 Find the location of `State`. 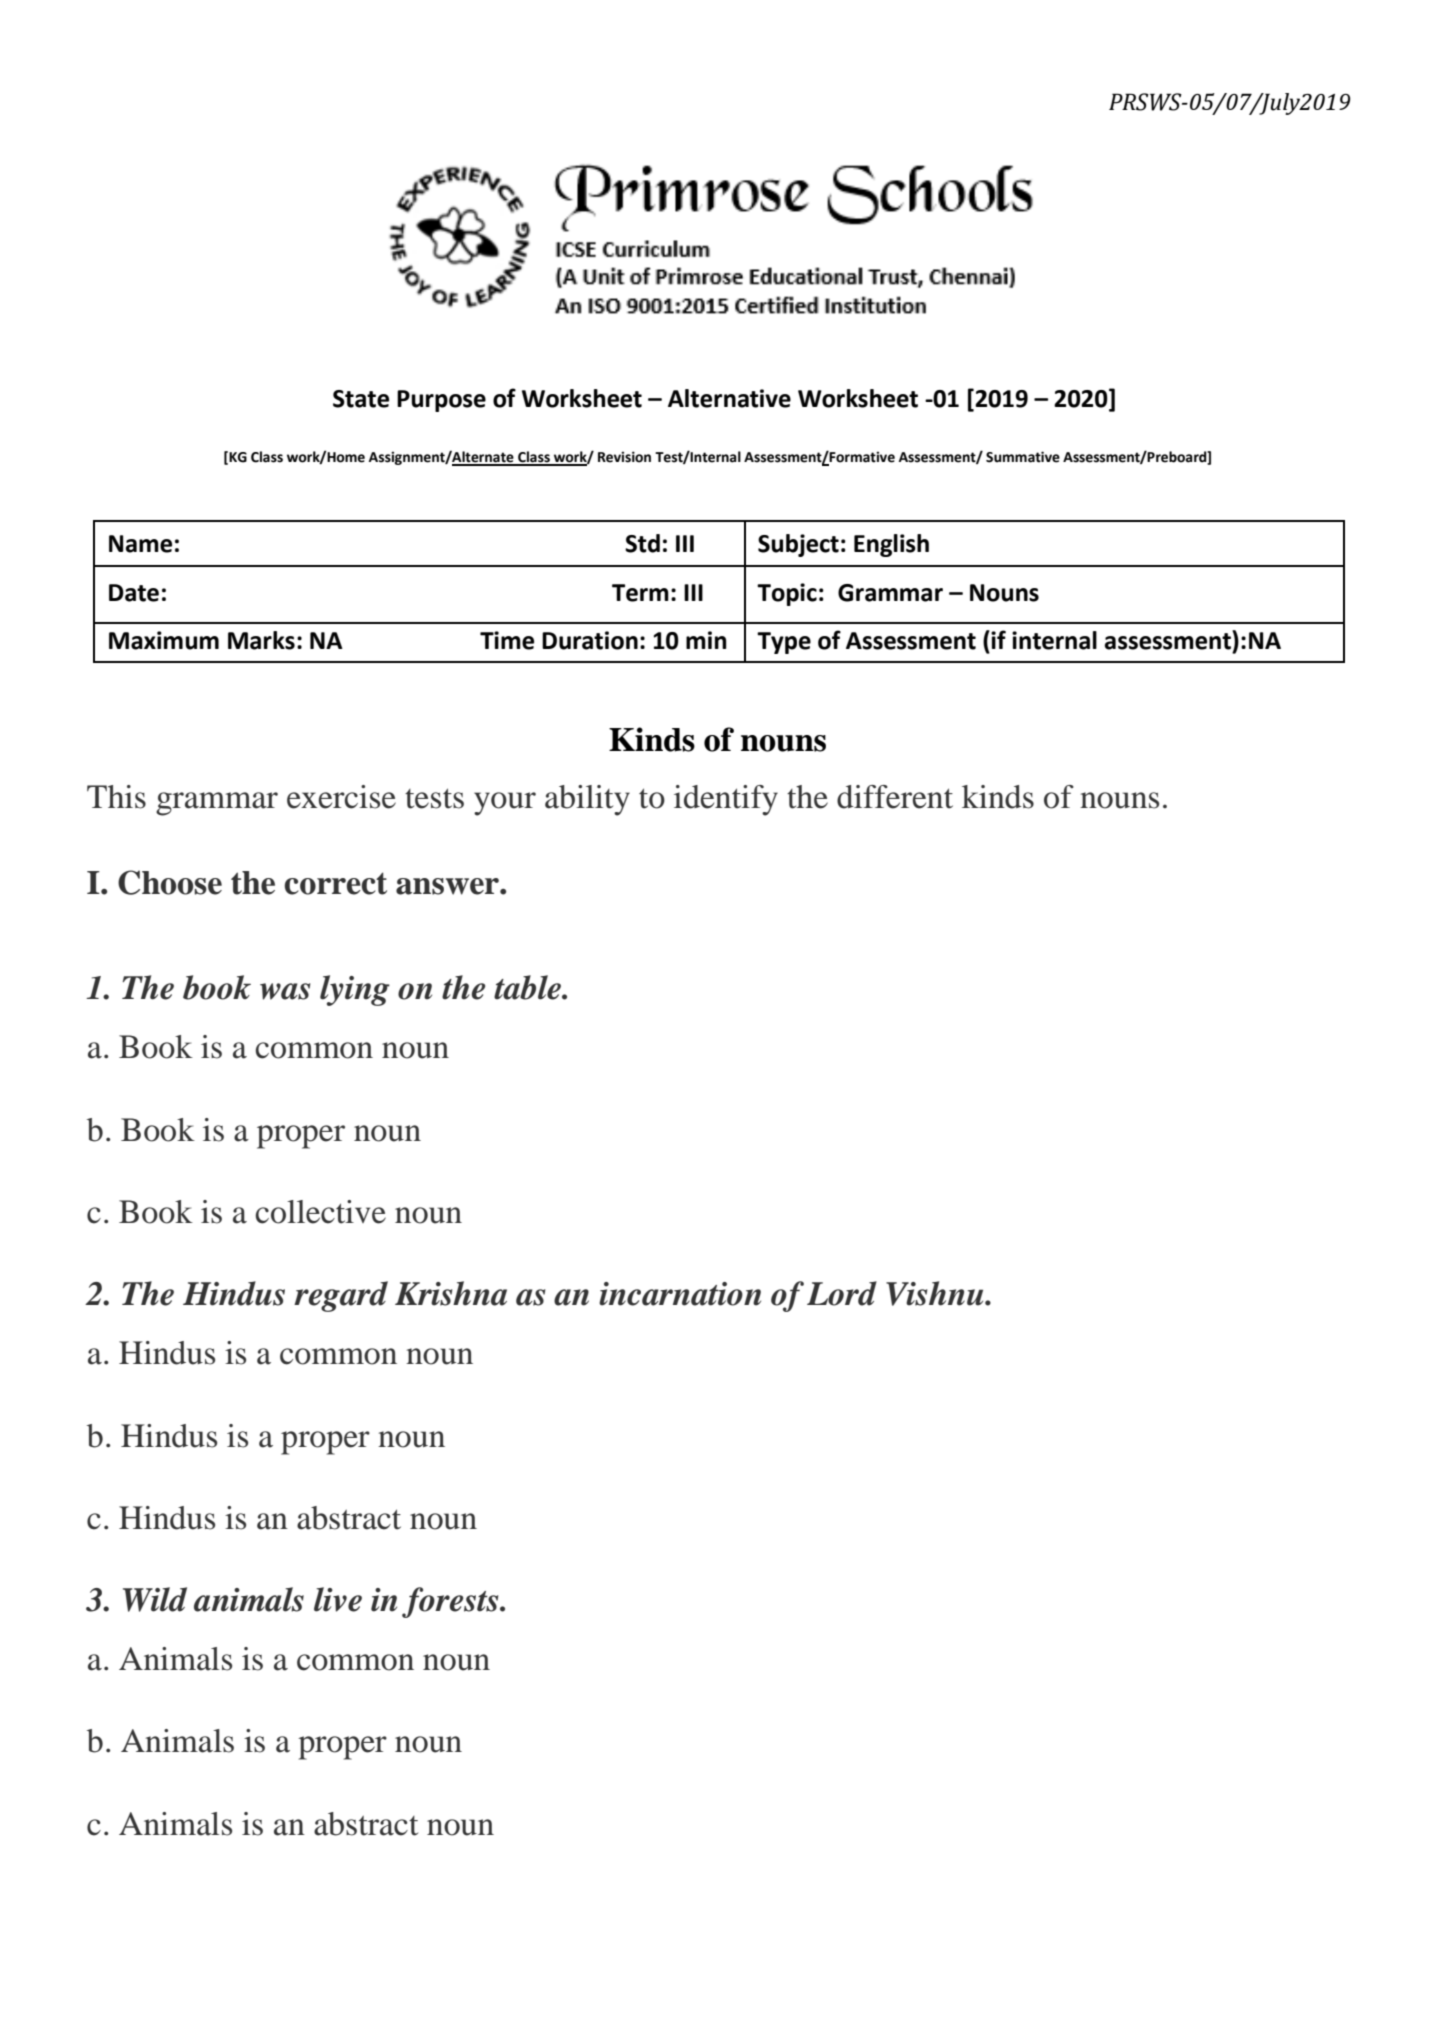

State is located at coordinates (361, 399).
